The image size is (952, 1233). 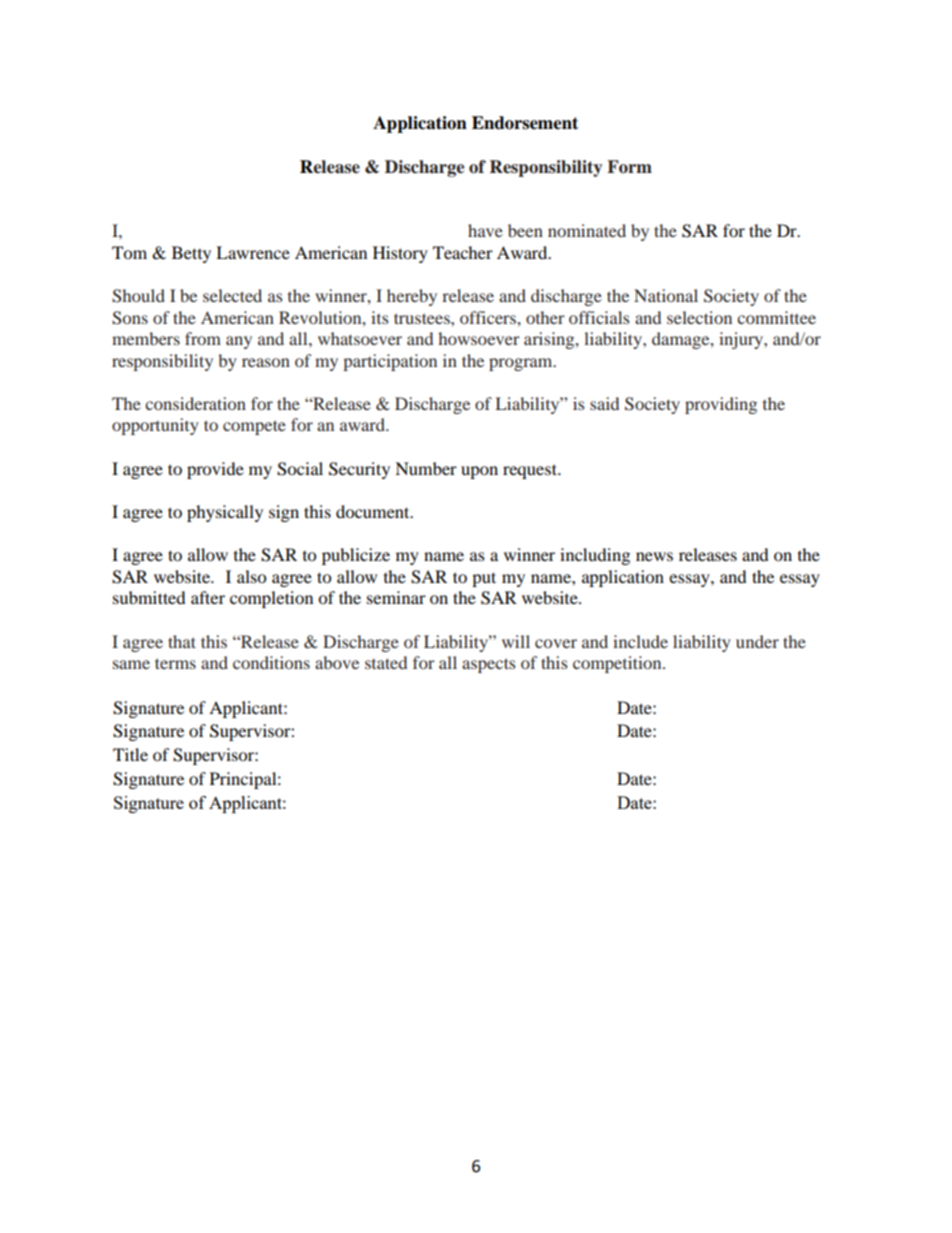 What do you see at coordinates (130, 754) in the screenshot?
I see `Title` at bounding box center [130, 754].
